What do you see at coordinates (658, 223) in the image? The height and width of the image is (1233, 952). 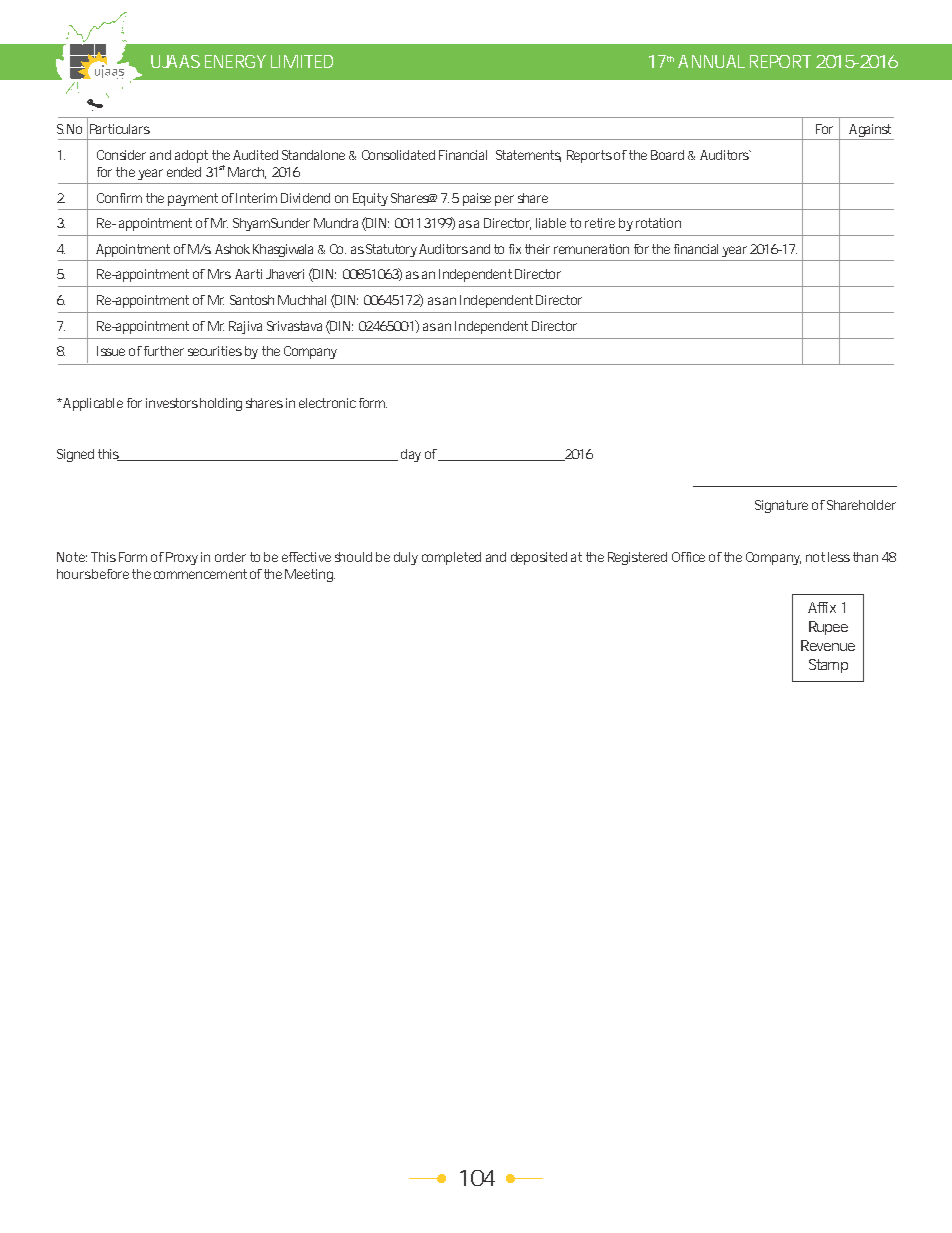 I see `rotation` at bounding box center [658, 223].
